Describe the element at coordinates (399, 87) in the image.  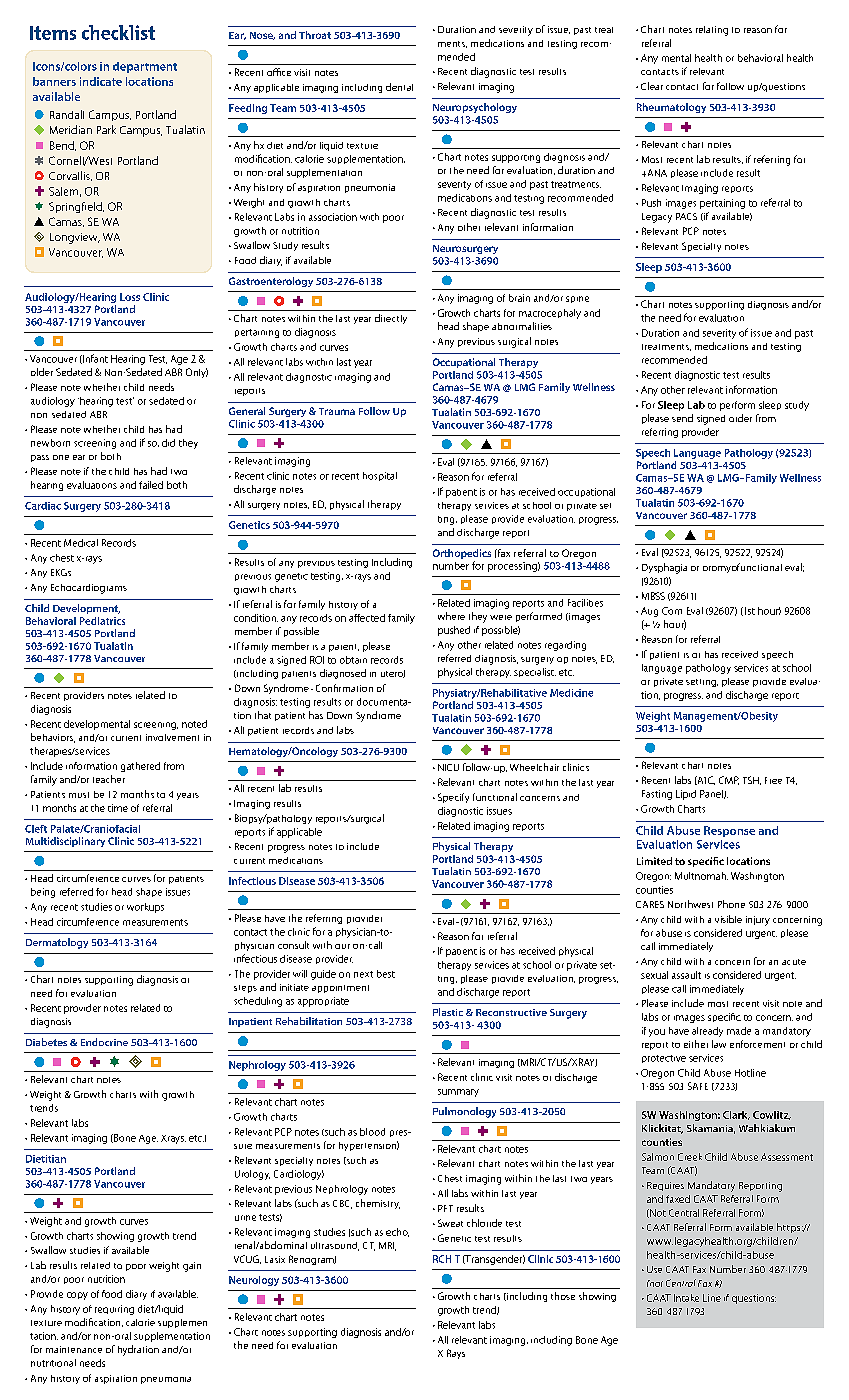
I see `dental` at that location.
